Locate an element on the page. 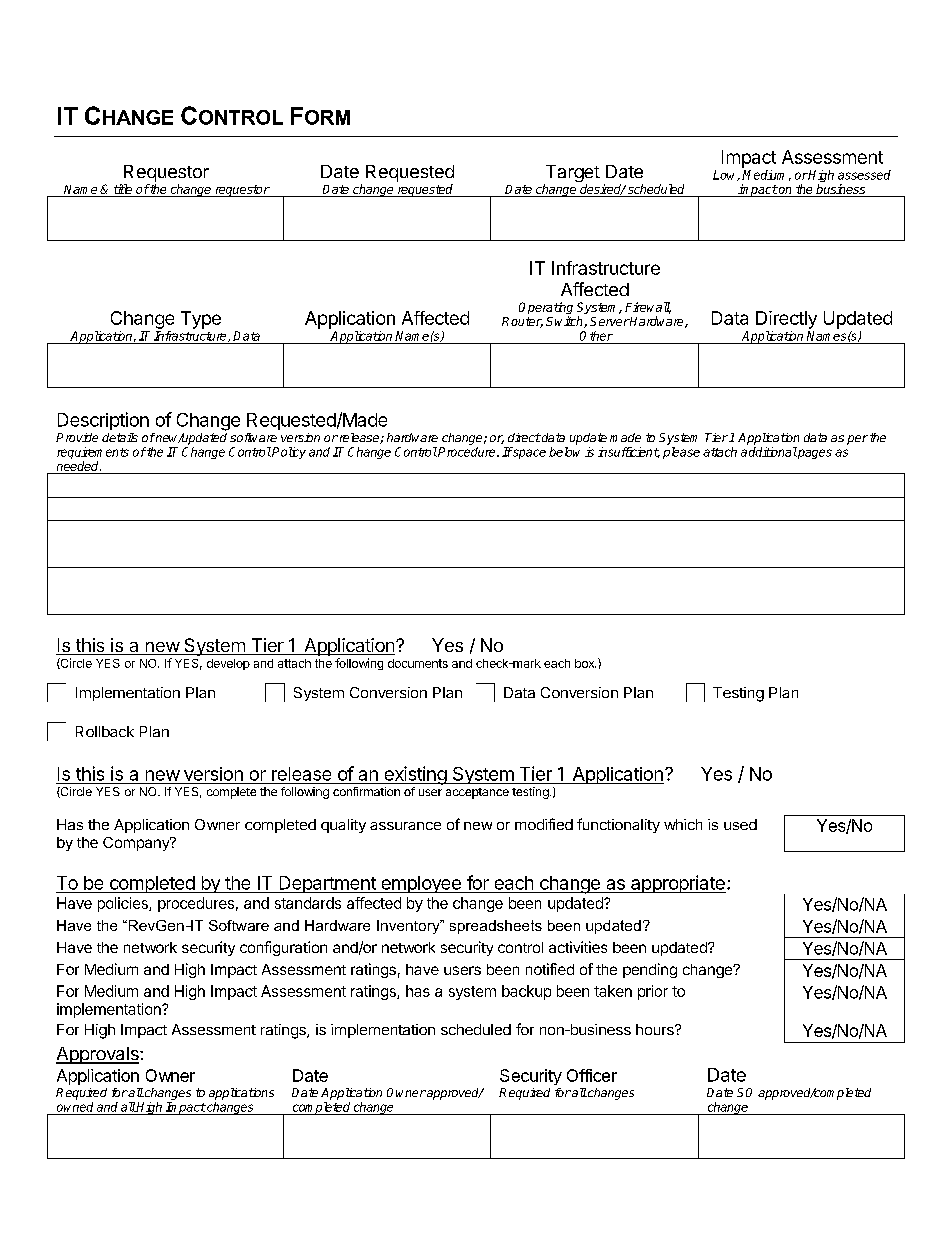  develop is located at coordinates (228, 664).
